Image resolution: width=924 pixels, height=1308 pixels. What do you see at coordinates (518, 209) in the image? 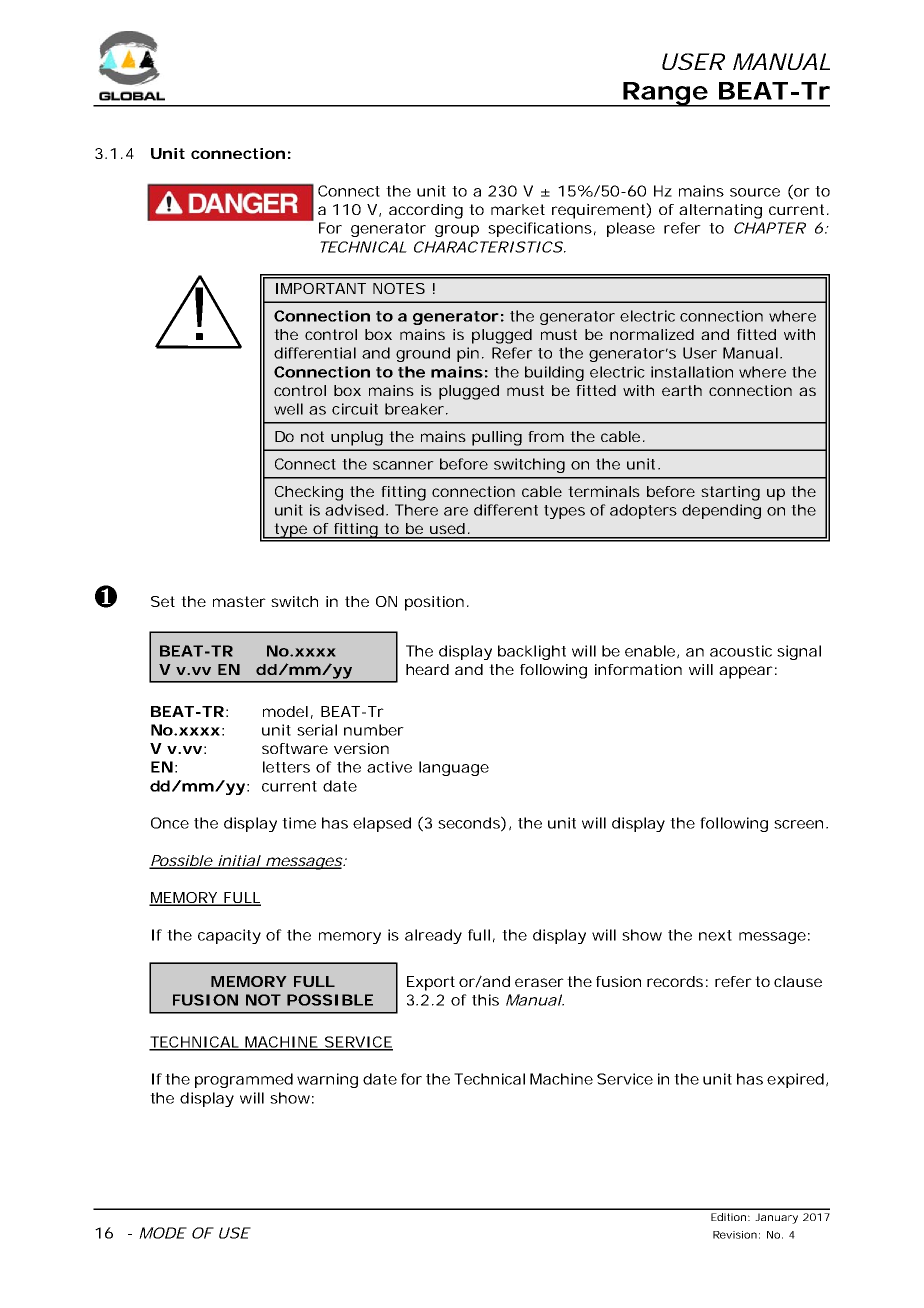
I see `market` at bounding box center [518, 209].
